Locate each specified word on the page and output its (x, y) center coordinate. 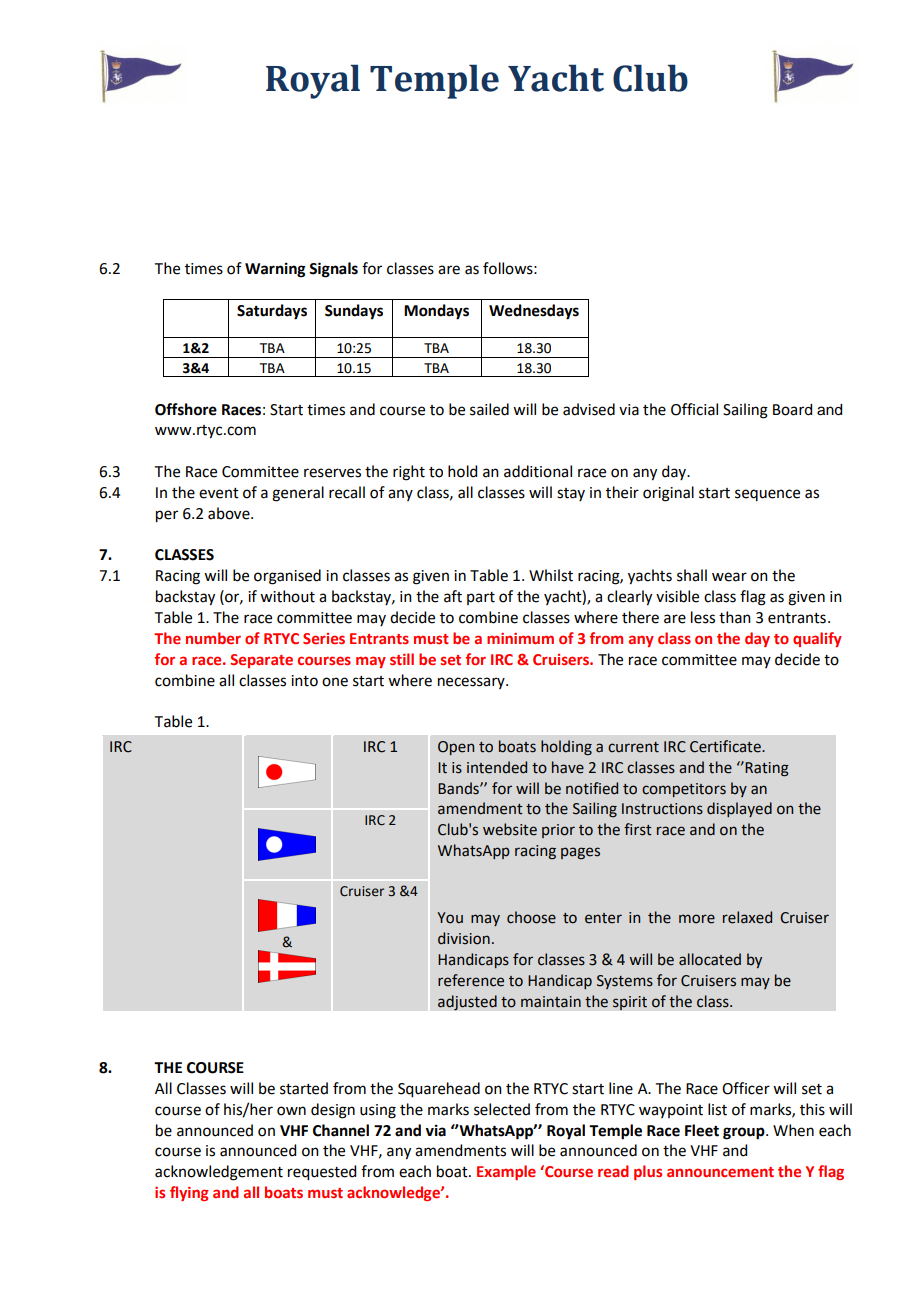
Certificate (726, 746)
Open (456, 748)
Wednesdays (534, 312)
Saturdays (272, 312)
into (304, 681)
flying (189, 1193)
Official (694, 409)
